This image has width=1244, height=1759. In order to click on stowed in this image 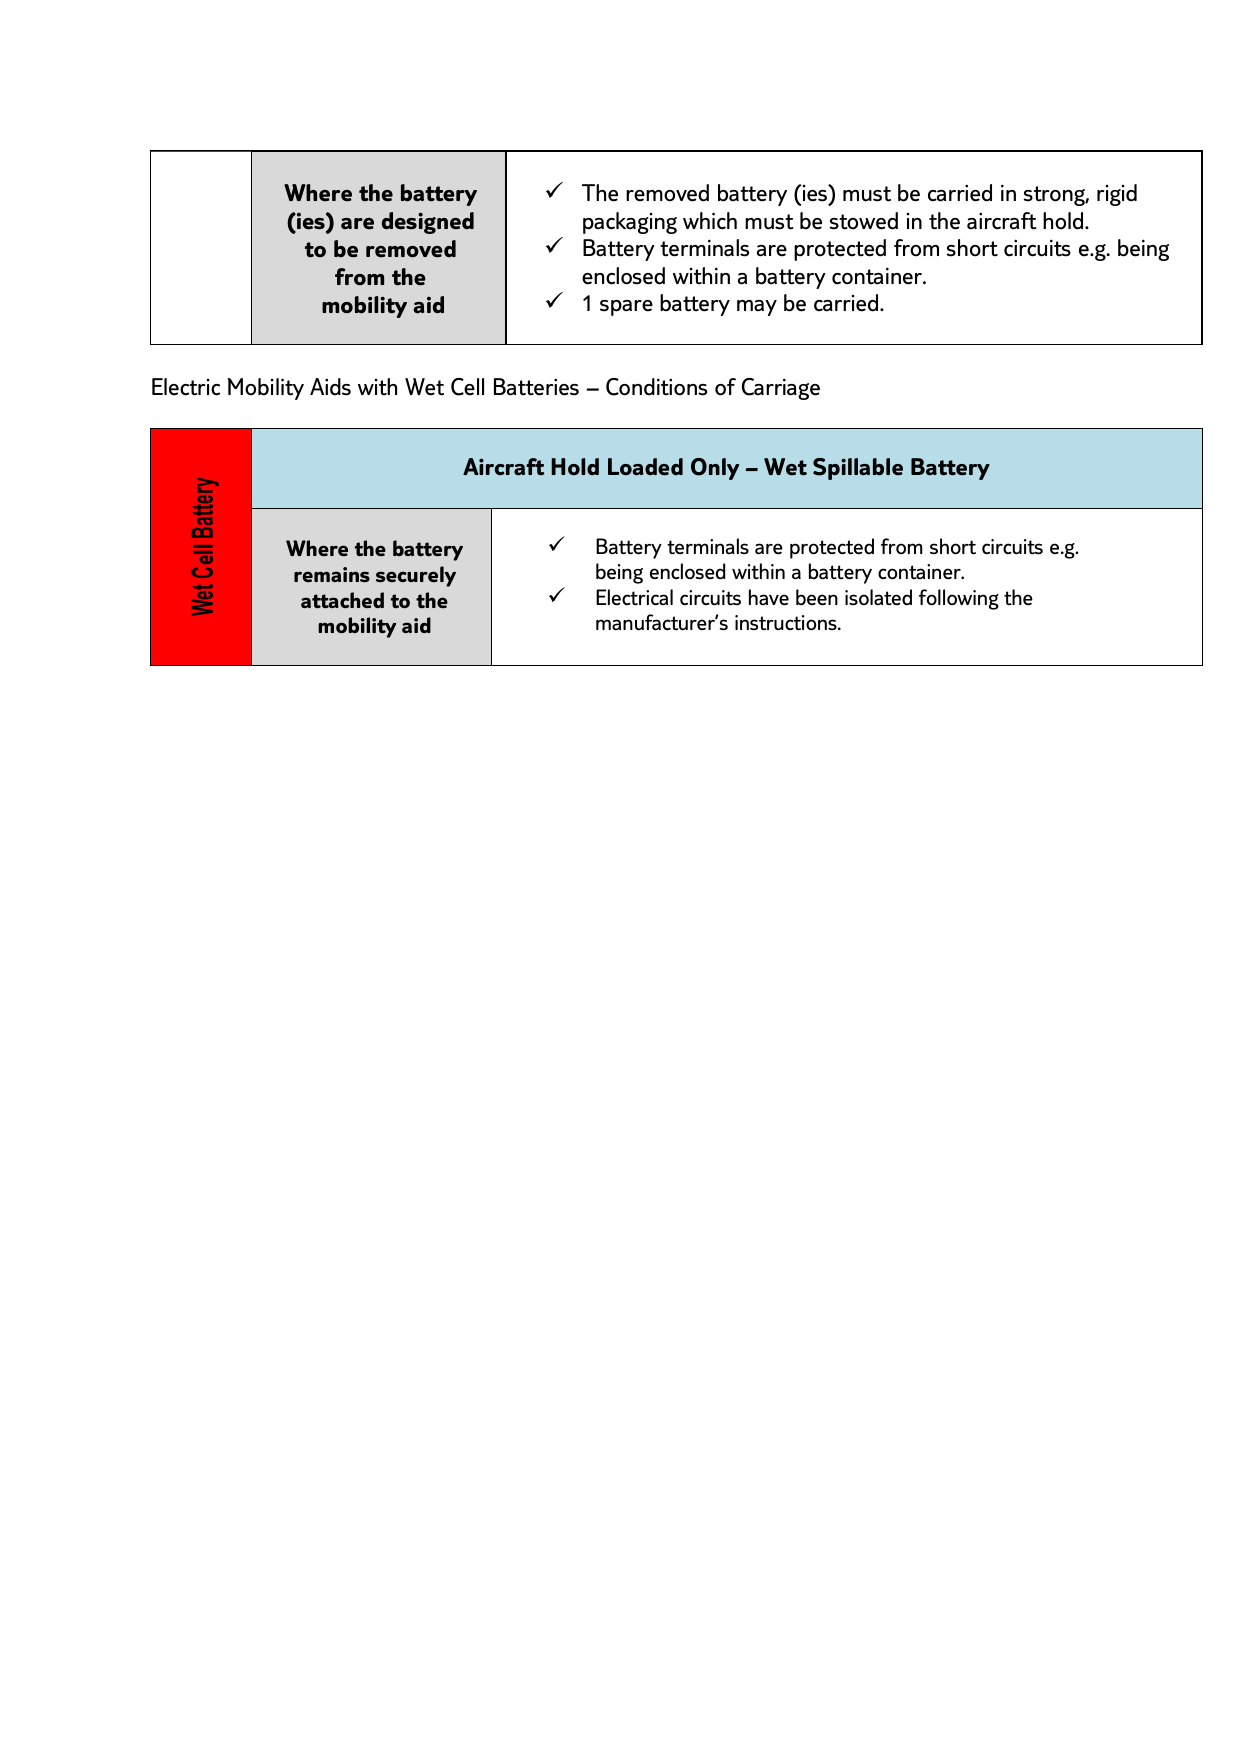, I will do `click(863, 221)`.
